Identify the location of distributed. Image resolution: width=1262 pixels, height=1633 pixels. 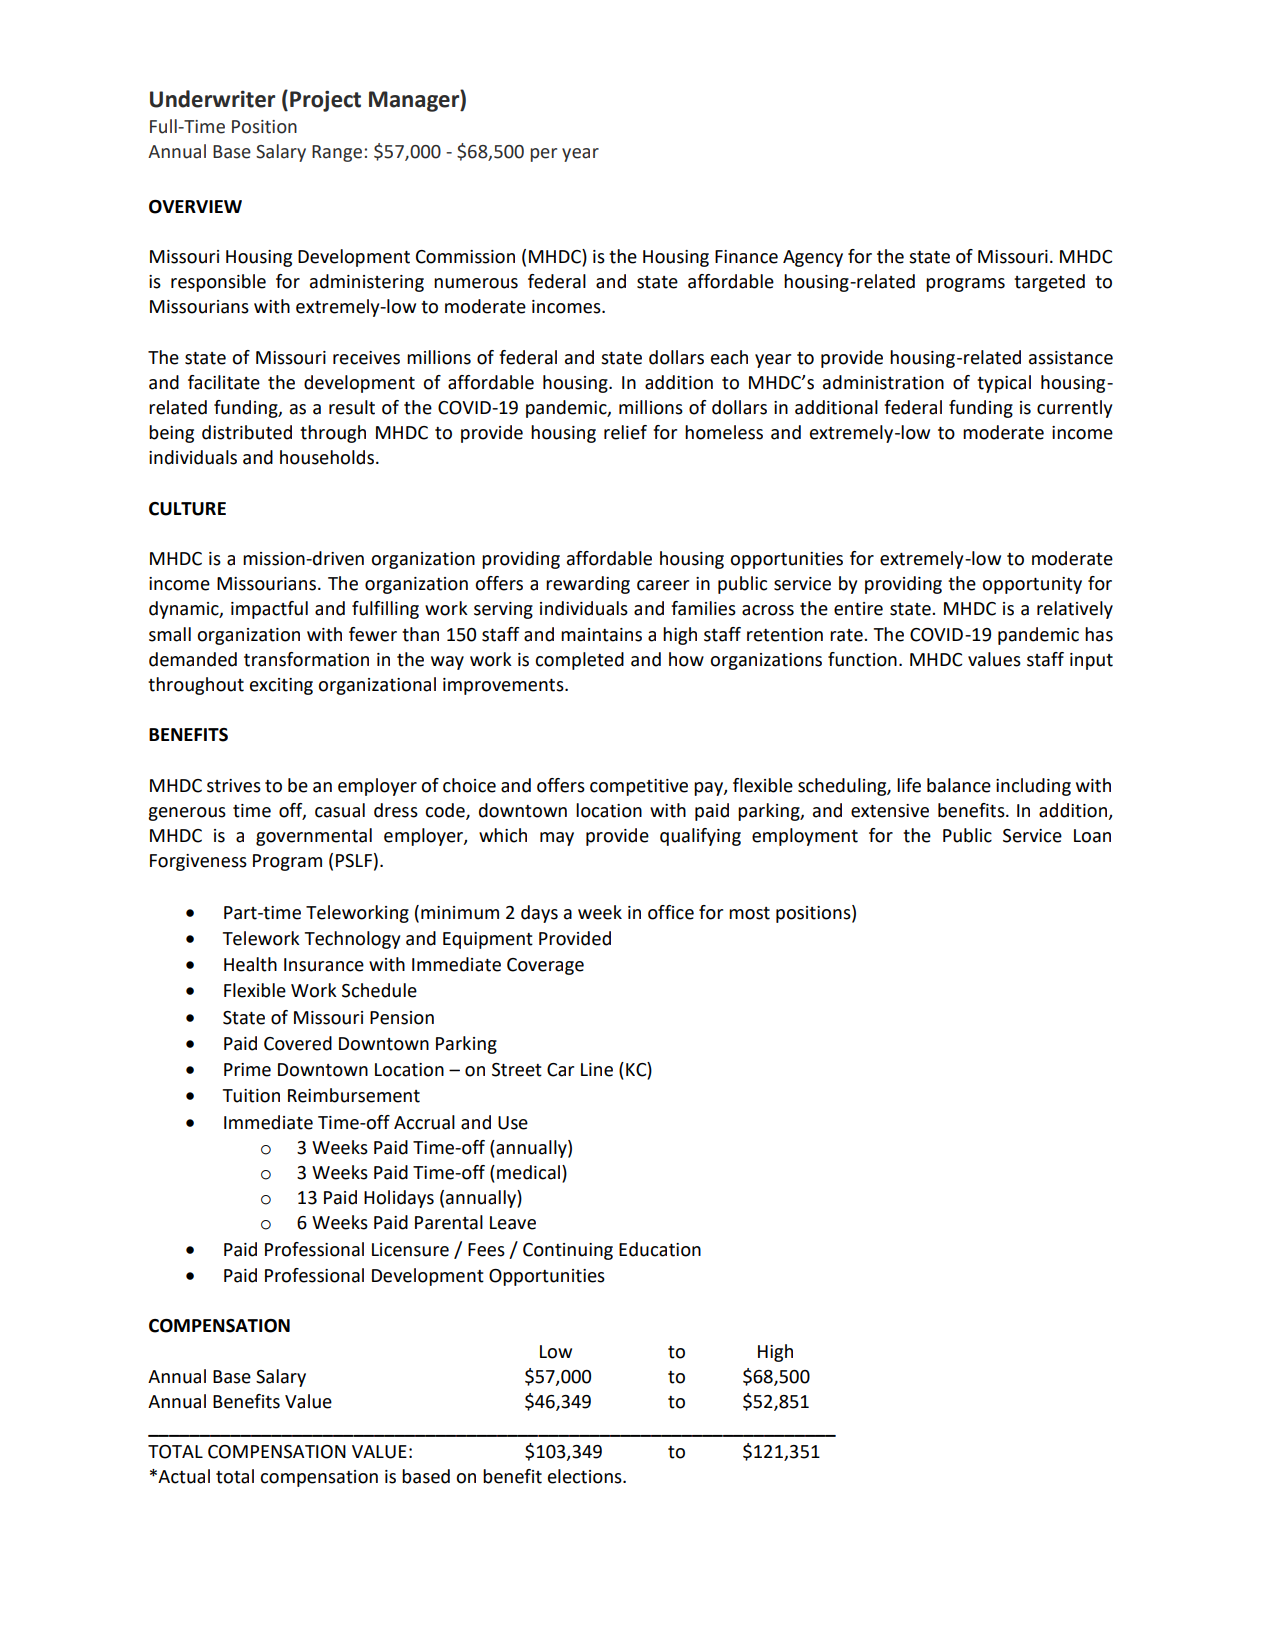
(247, 432).
